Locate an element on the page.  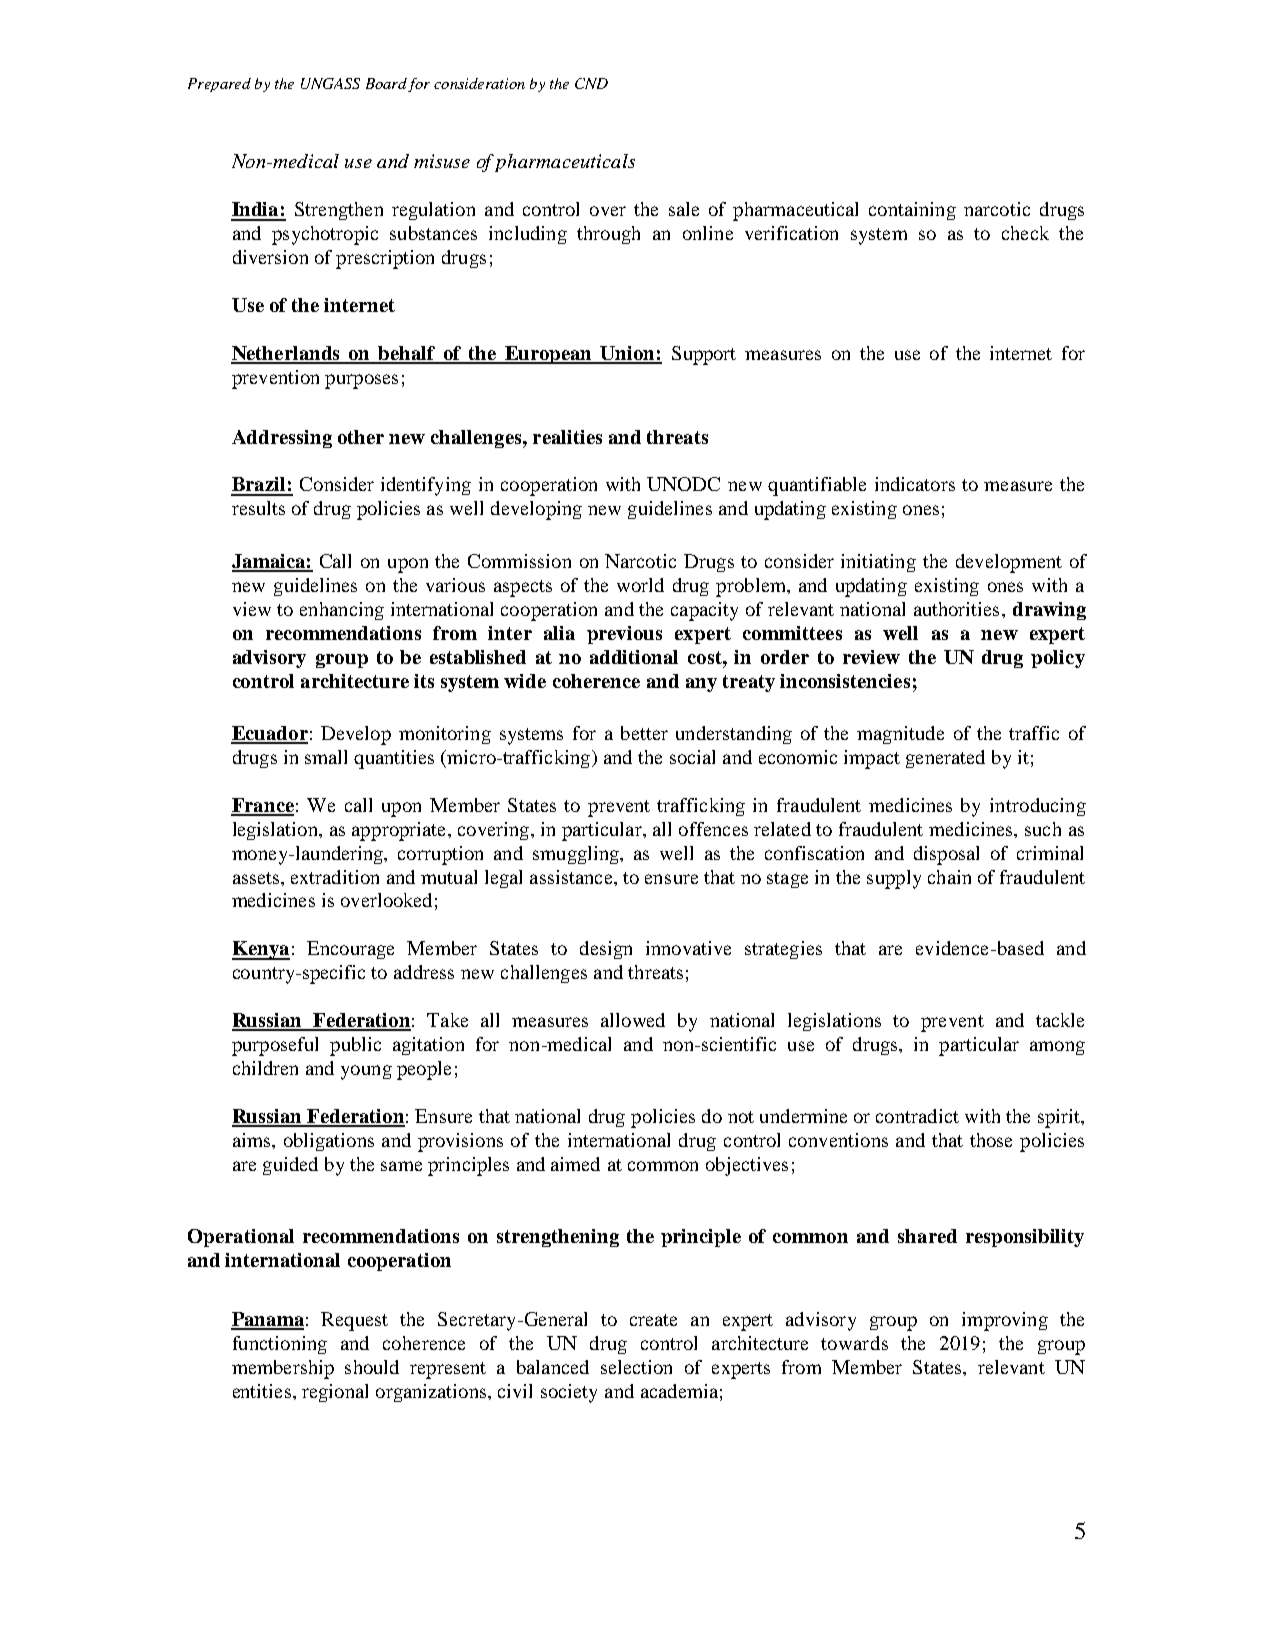
CND is located at coordinates (591, 83).
